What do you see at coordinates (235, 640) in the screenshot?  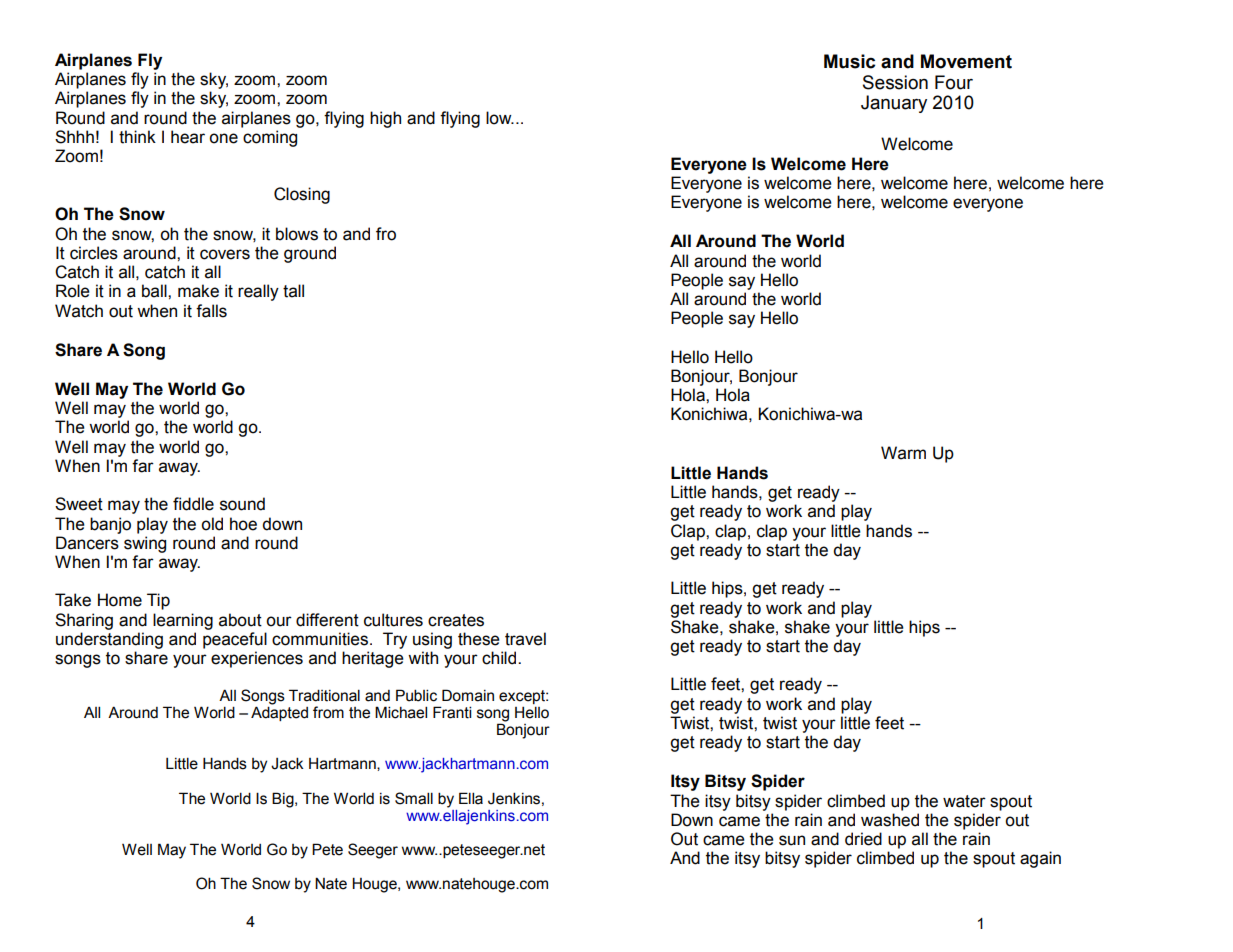 I see `peaceful` at bounding box center [235, 640].
